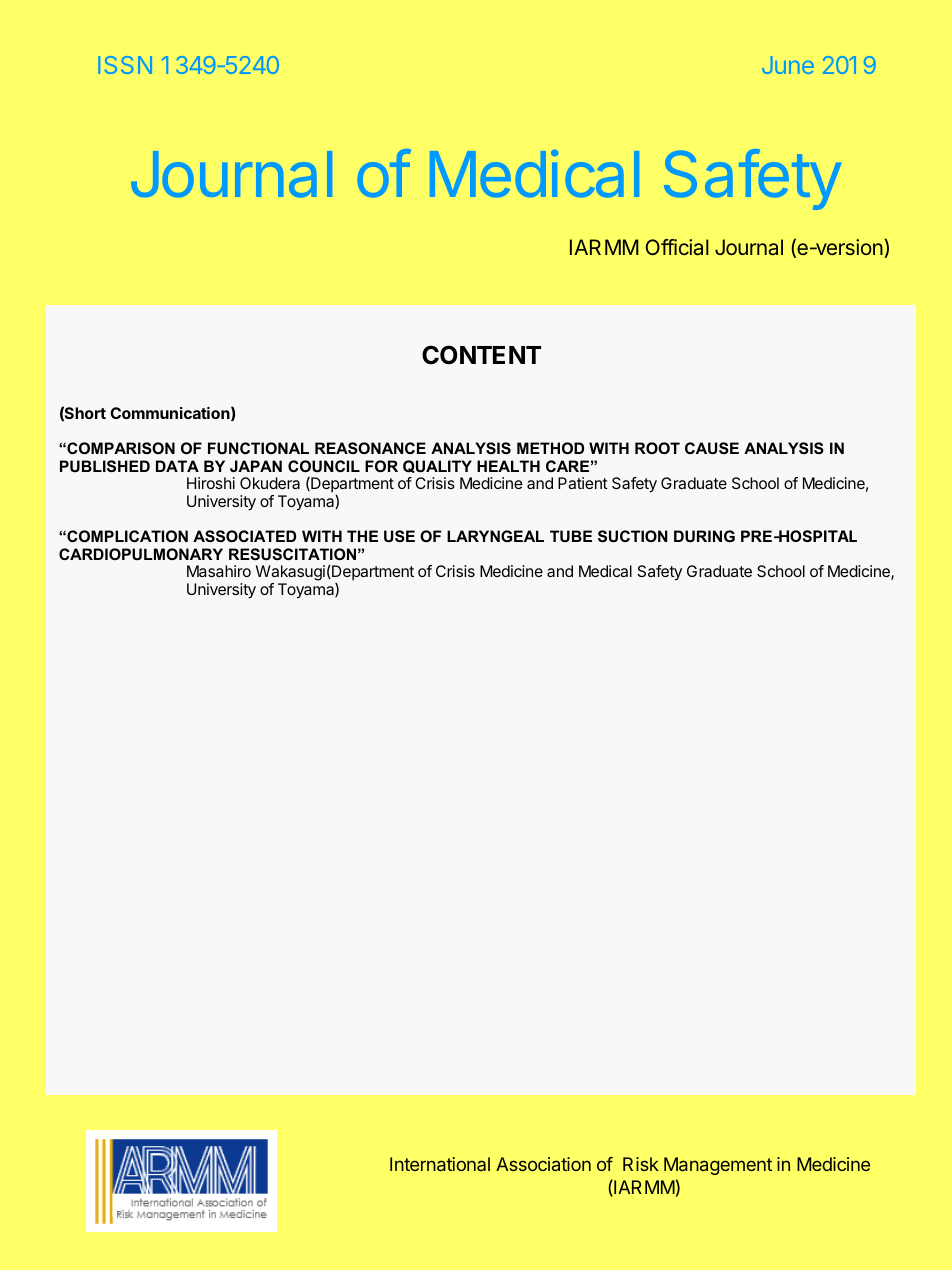 This screenshot has width=952, height=1270. Describe the element at coordinates (718, 1166) in the screenshot. I see `Management` at that location.
